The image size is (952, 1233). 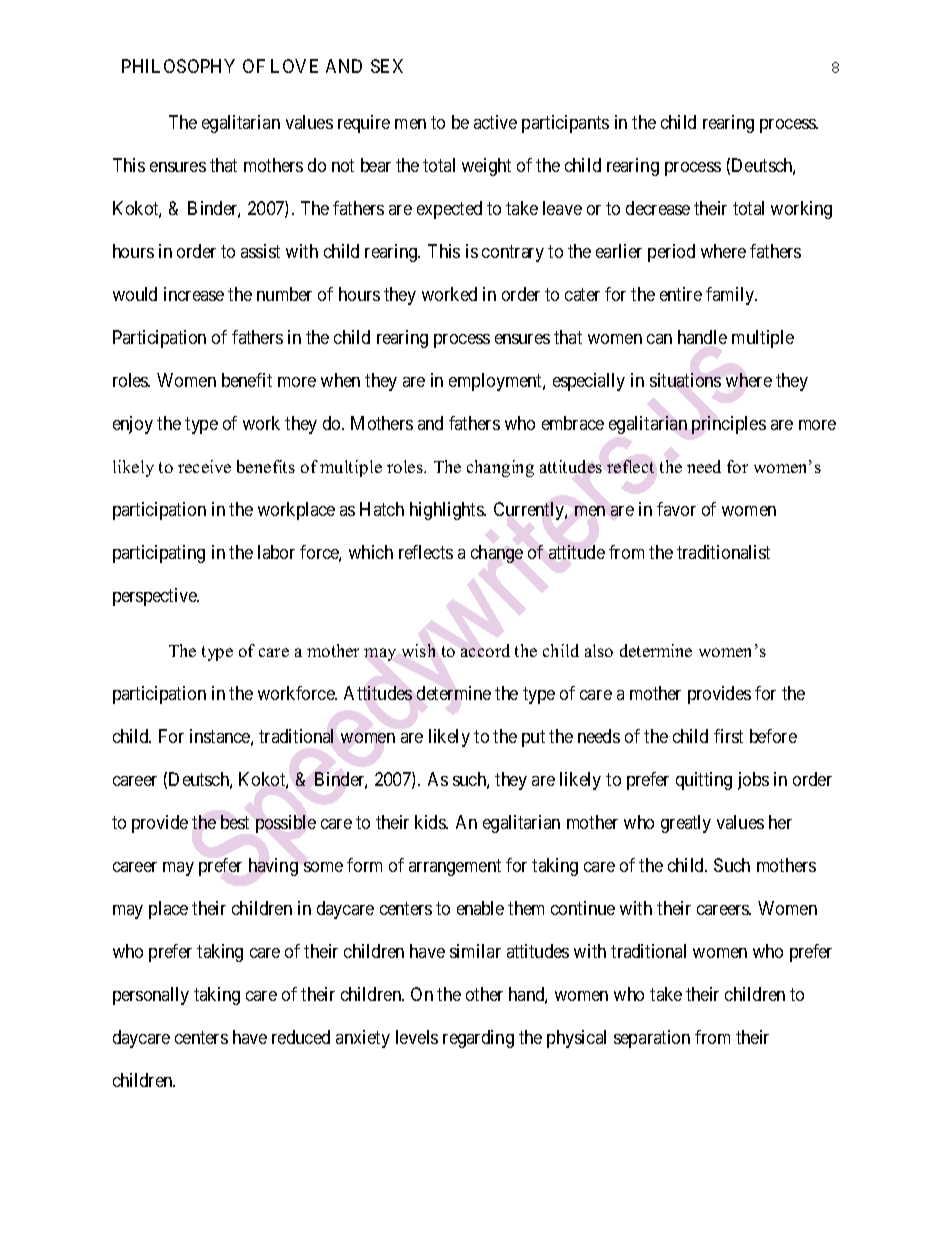 I want to click on PHILOSOPHY, so click(x=178, y=66).
